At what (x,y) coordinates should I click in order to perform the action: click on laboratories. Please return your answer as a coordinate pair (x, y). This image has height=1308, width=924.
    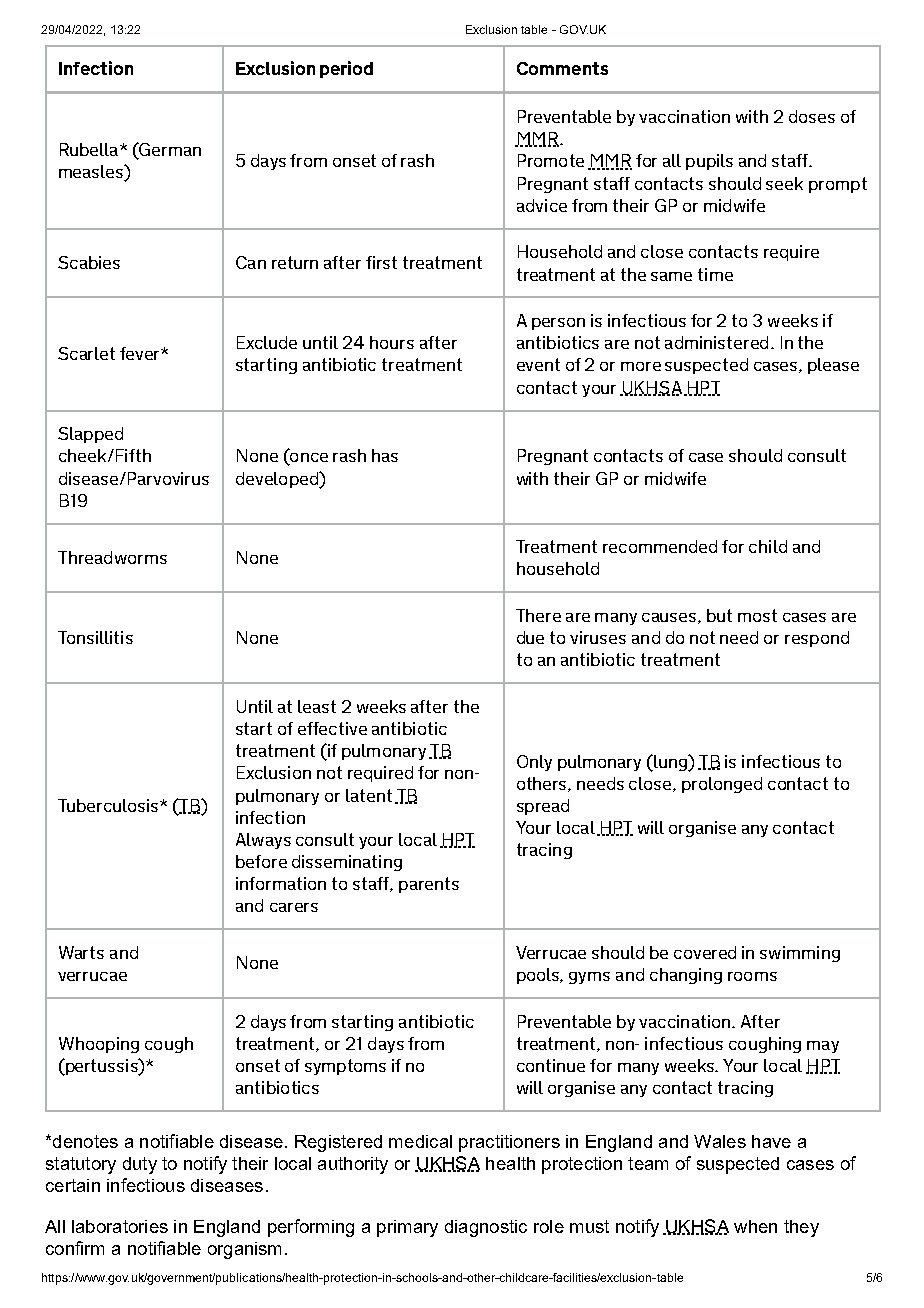
    Looking at the image, I should click on (120, 1226).
